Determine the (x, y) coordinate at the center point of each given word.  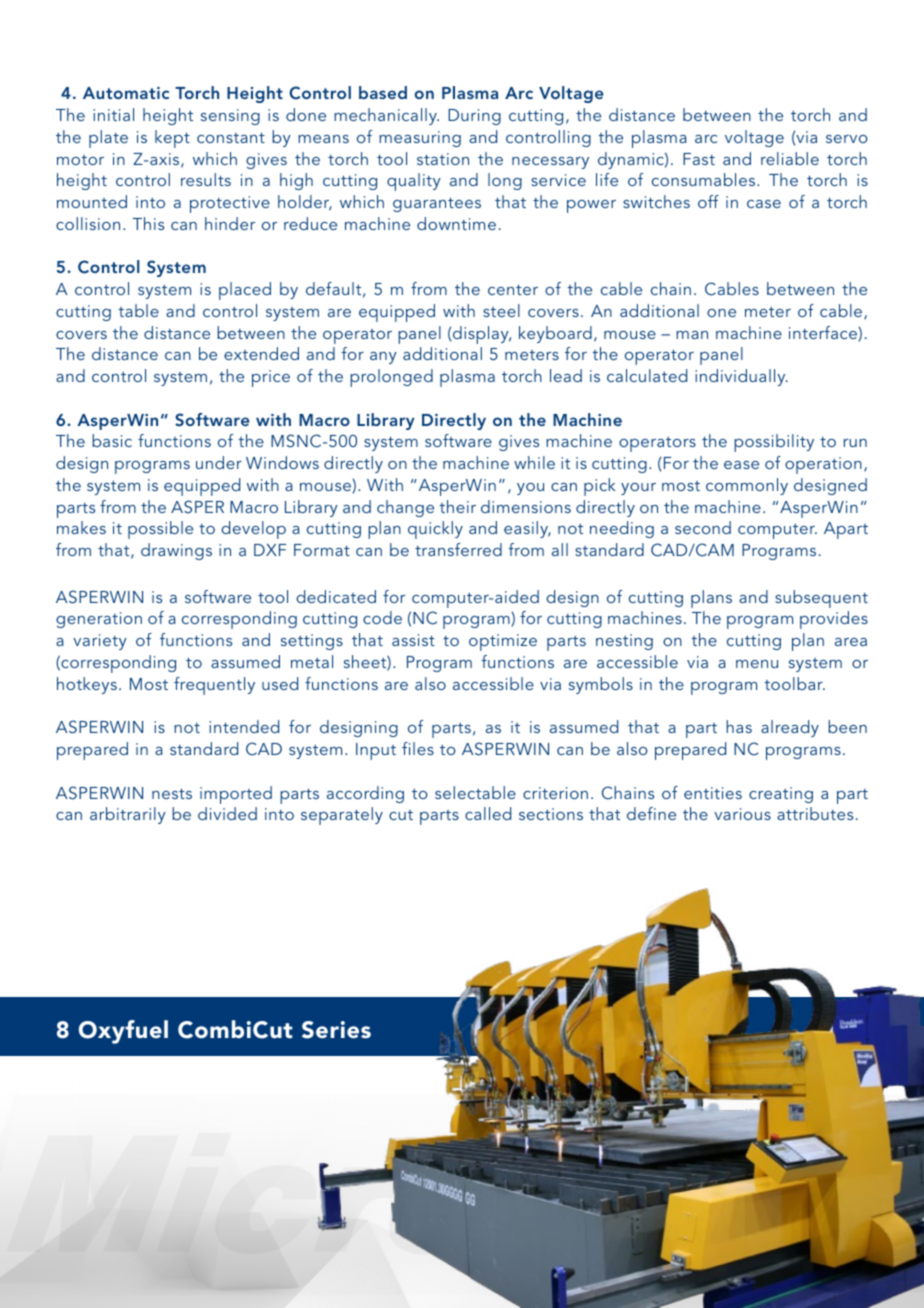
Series (336, 1030)
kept (172, 139)
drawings (176, 551)
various (742, 814)
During (474, 117)
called (488, 813)
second (703, 527)
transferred (458, 549)
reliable (790, 158)
